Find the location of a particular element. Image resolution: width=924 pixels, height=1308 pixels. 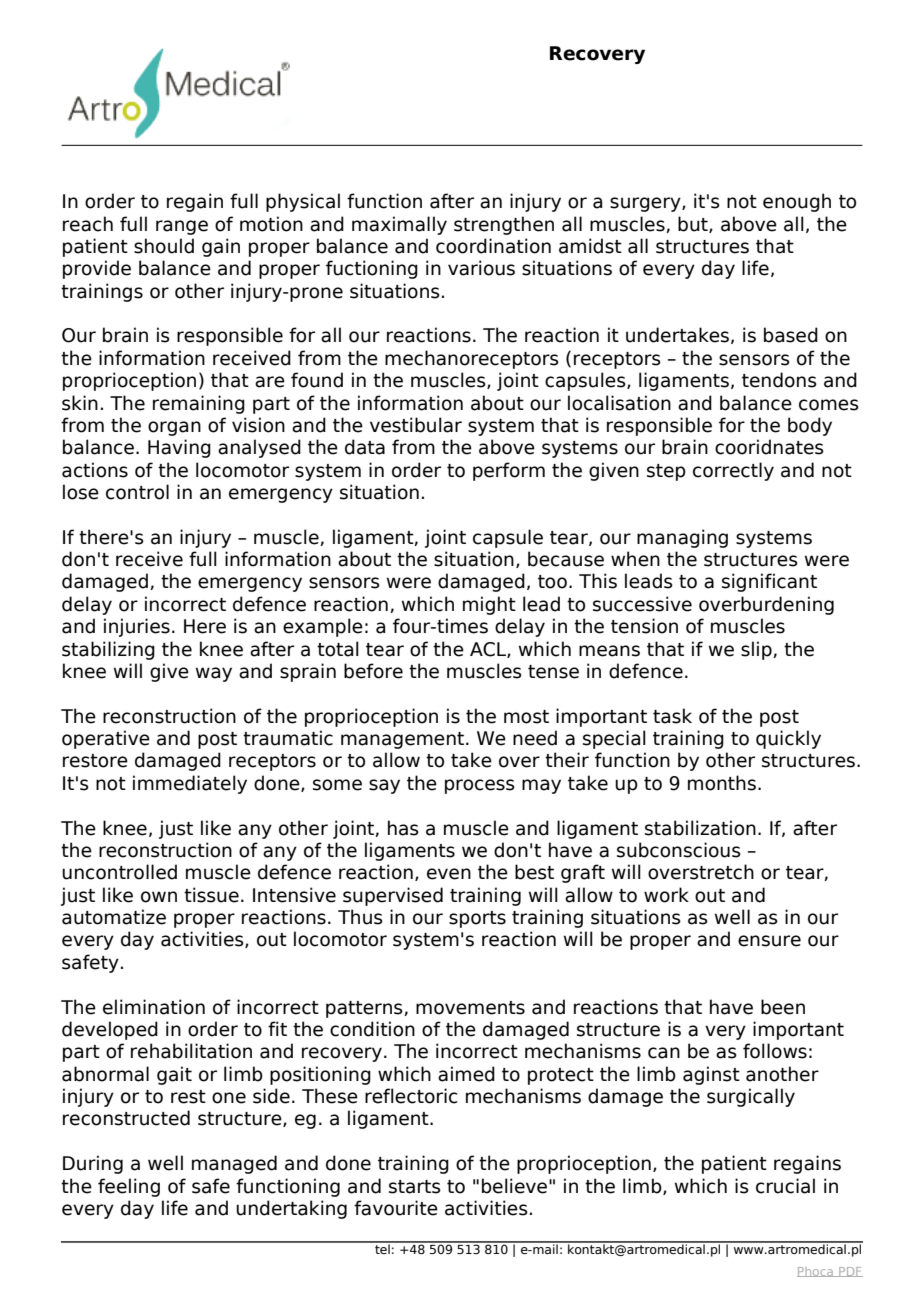

feeling is located at coordinates (129, 1187).
